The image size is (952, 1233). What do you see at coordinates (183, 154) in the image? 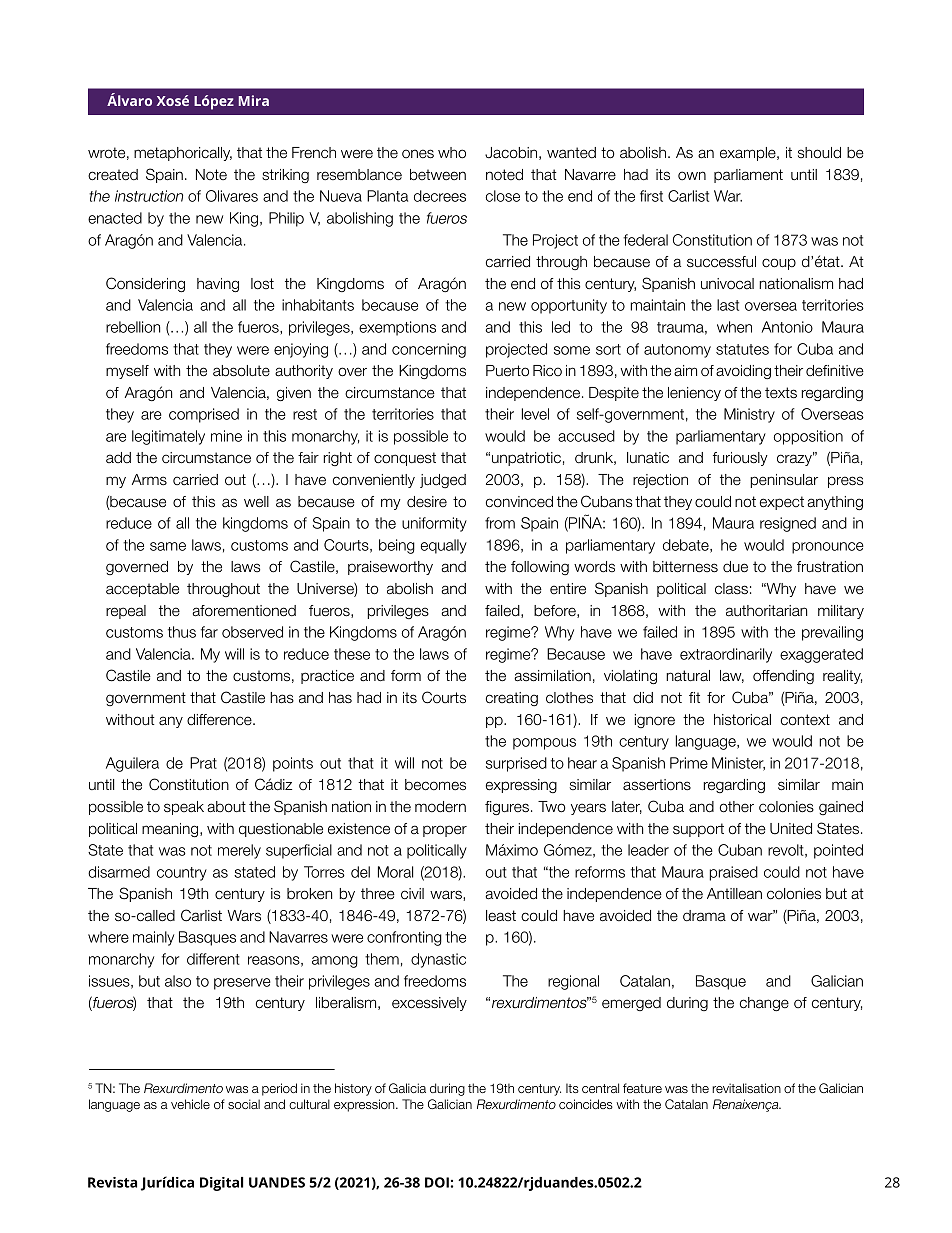
I see `metaphorically` at bounding box center [183, 154].
